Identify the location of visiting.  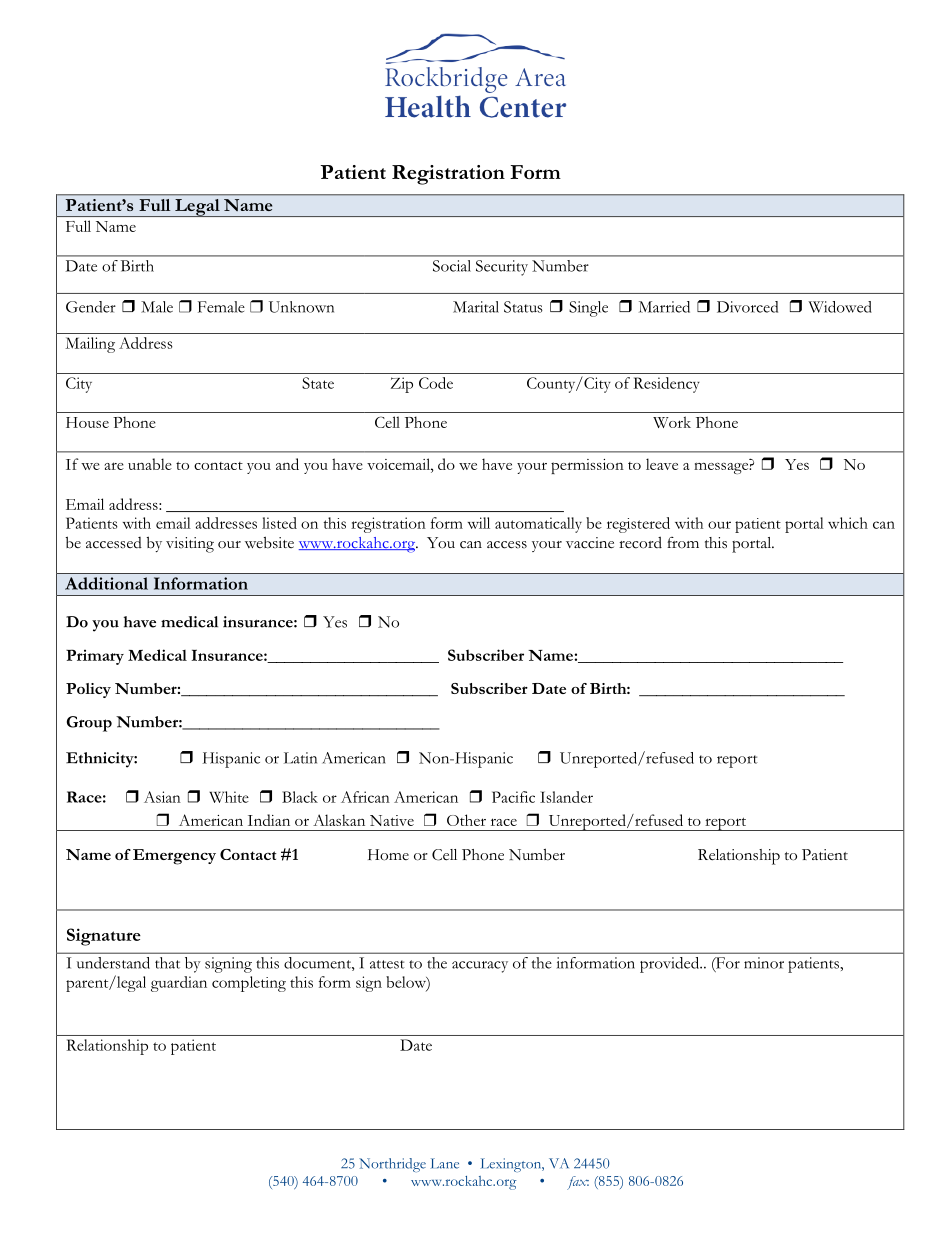
(190, 545).
